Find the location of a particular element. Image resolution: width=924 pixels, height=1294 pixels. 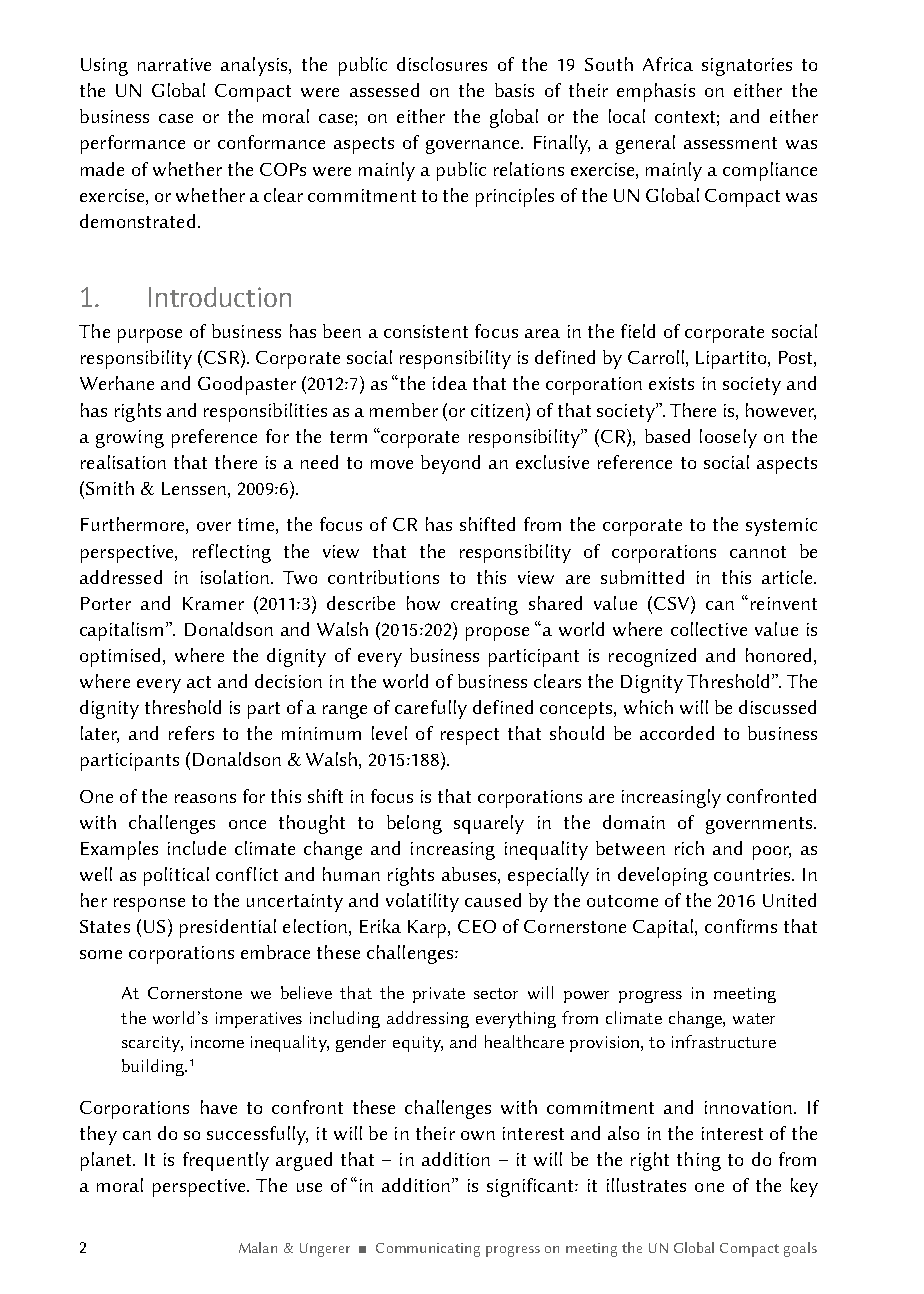

disclosures is located at coordinates (442, 64).
